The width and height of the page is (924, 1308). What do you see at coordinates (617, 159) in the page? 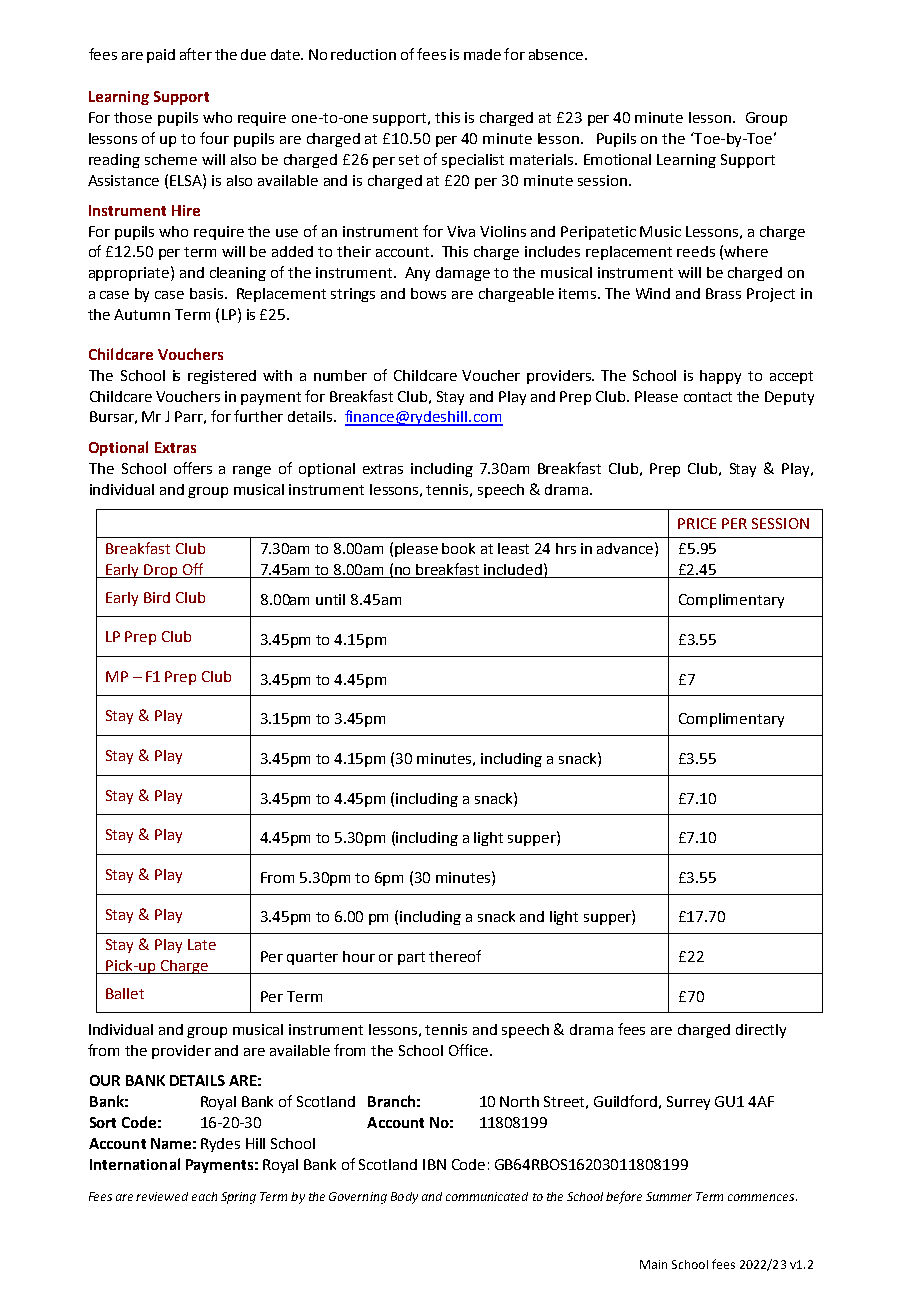
I see `Emotional` at bounding box center [617, 159].
